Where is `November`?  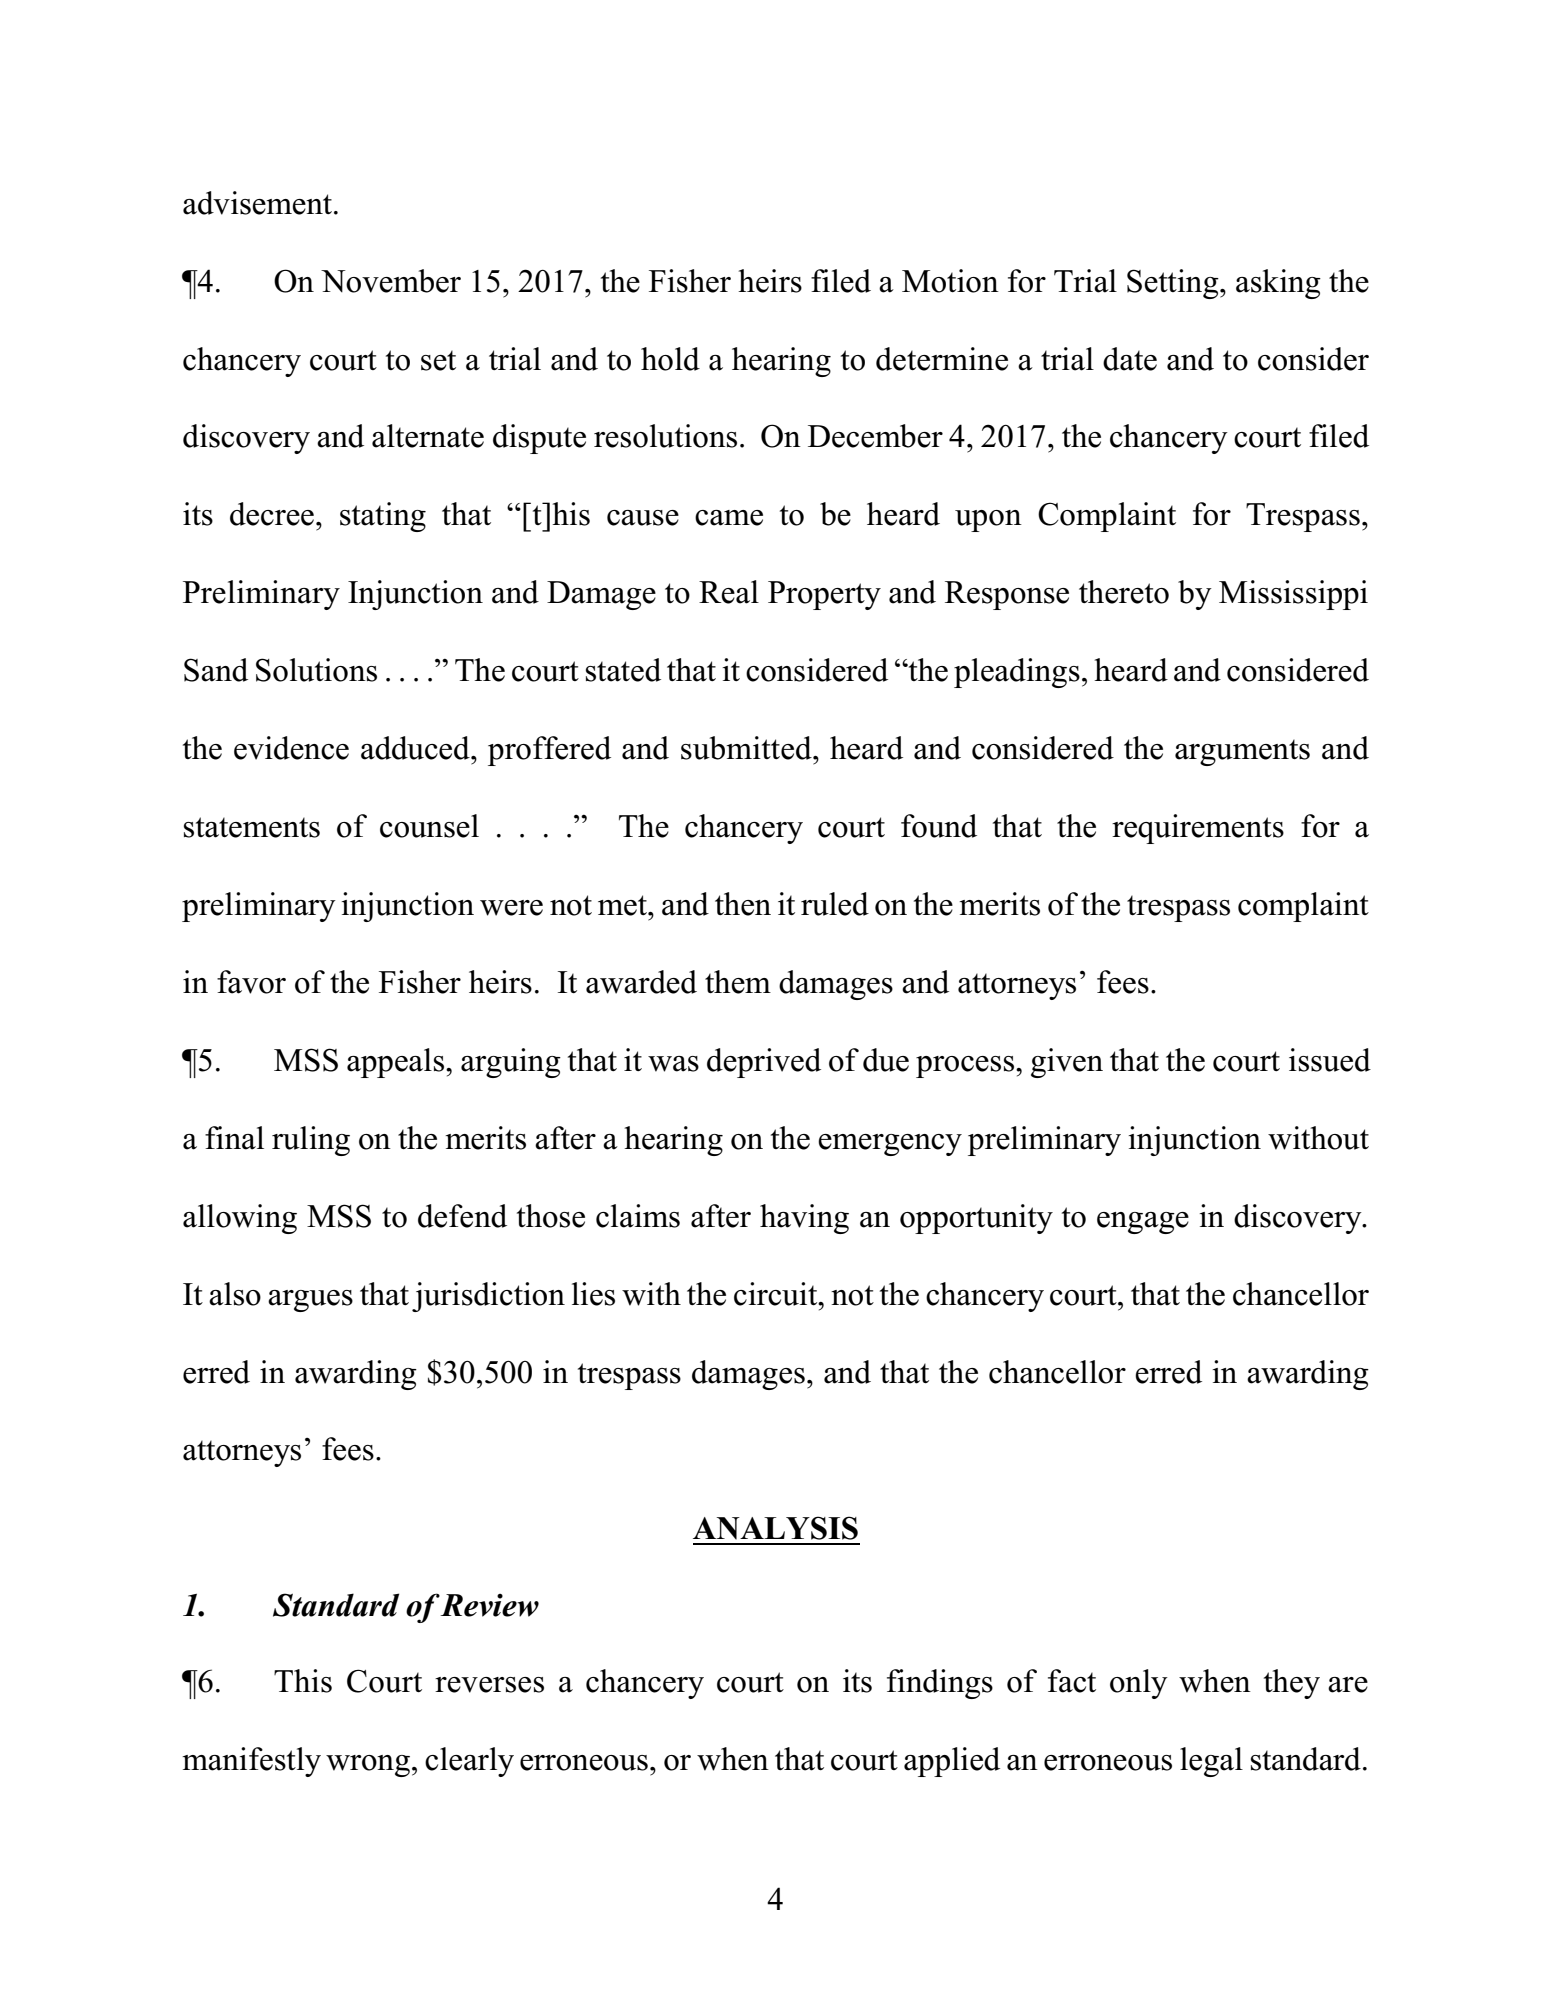 November is located at coordinates (391, 281).
